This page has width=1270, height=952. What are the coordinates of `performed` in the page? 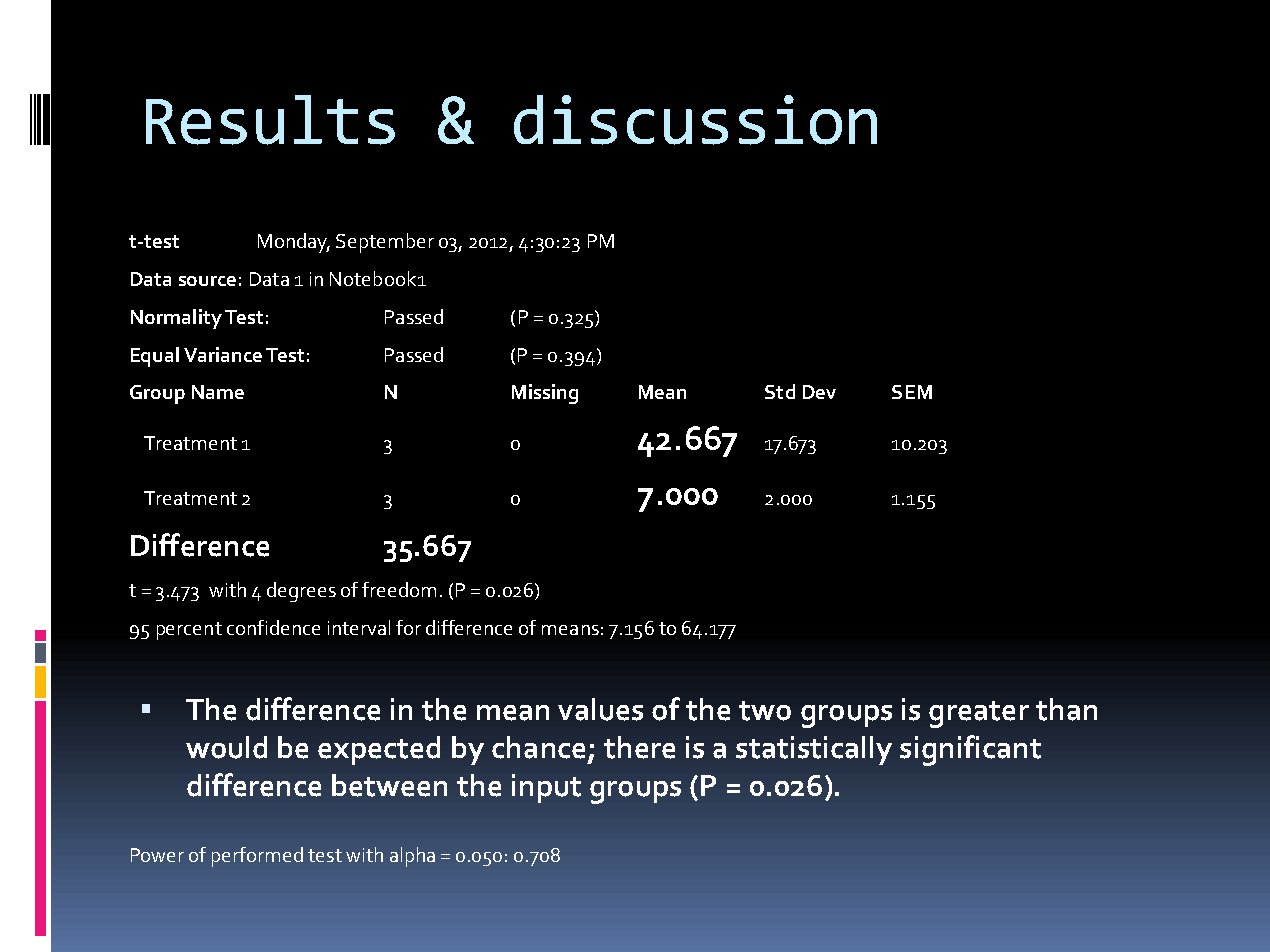 It's located at (257, 857).
